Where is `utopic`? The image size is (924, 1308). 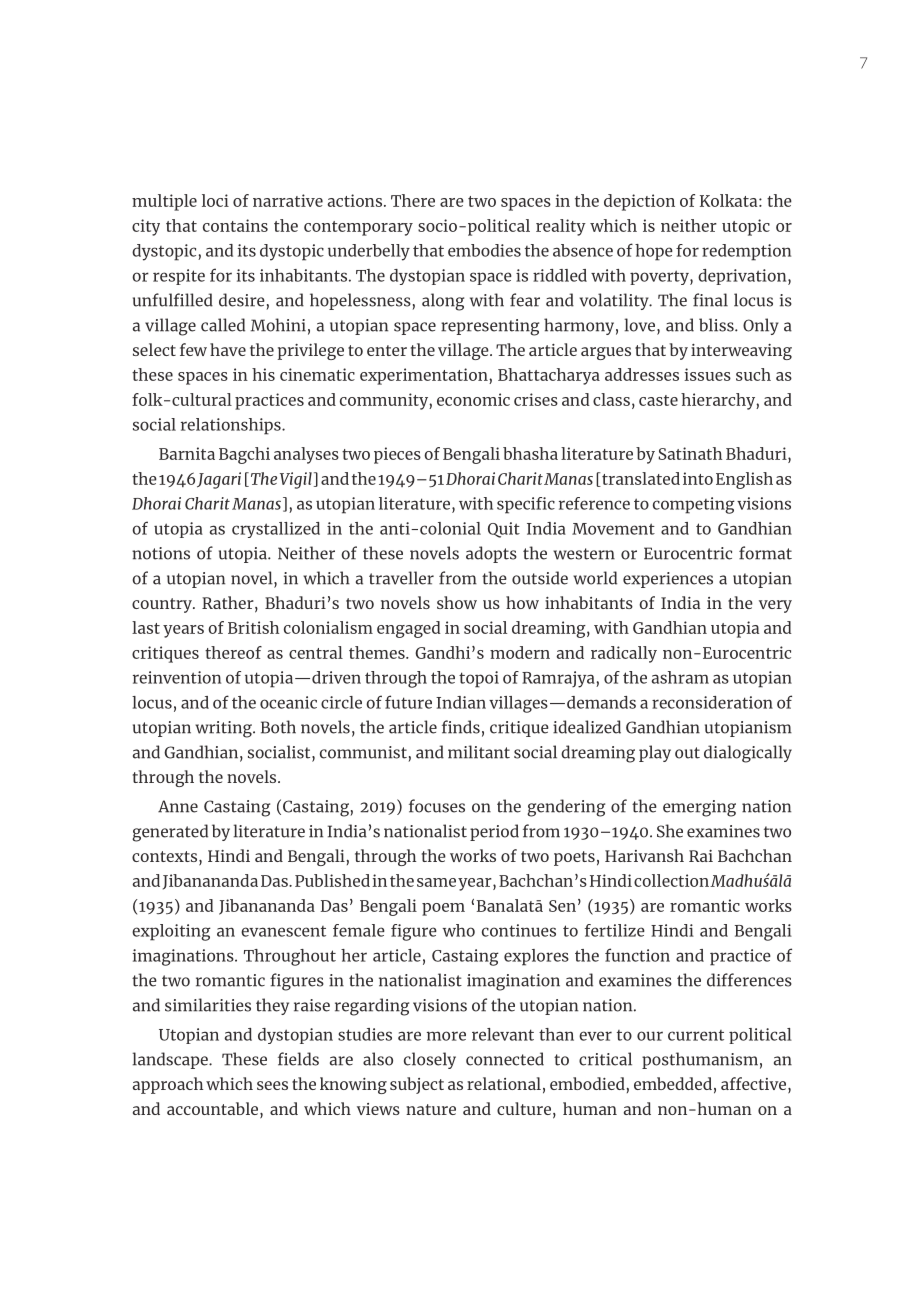 utopic is located at coordinates (746, 227).
